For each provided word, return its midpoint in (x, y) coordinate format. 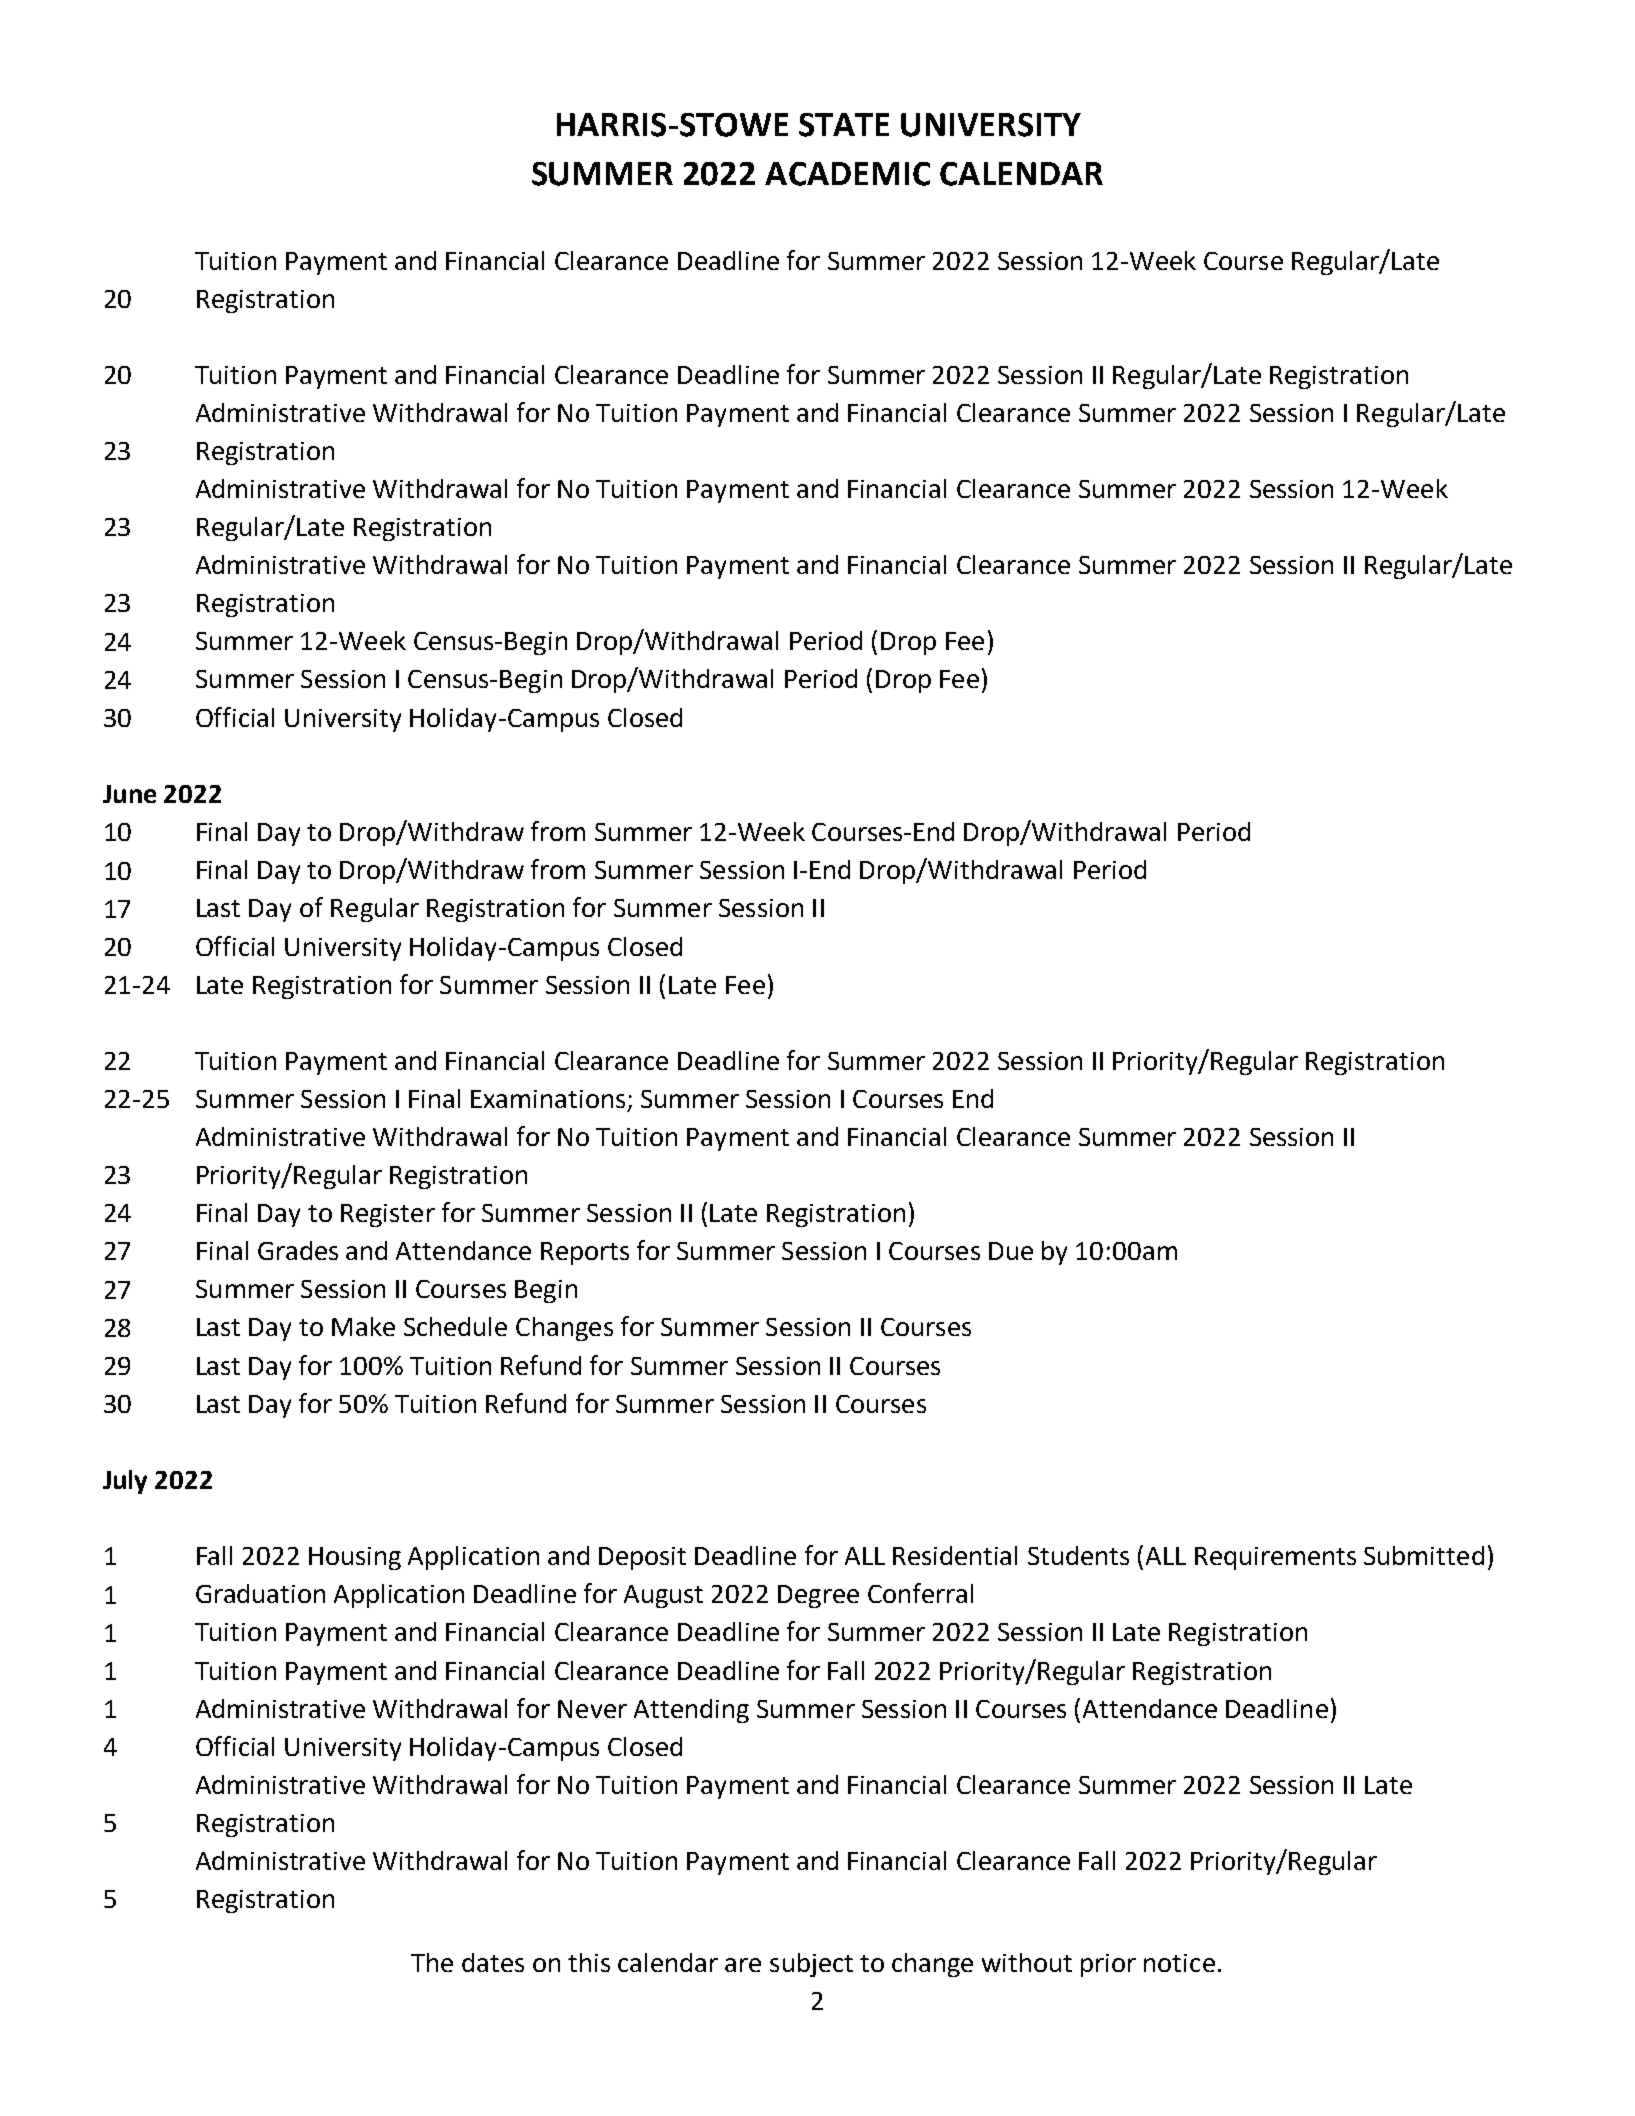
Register (388, 1215)
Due (1011, 1251)
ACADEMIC (847, 174)
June (129, 794)
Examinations (548, 1099)
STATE (844, 125)
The (432, 1962)
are (743, 1965)
